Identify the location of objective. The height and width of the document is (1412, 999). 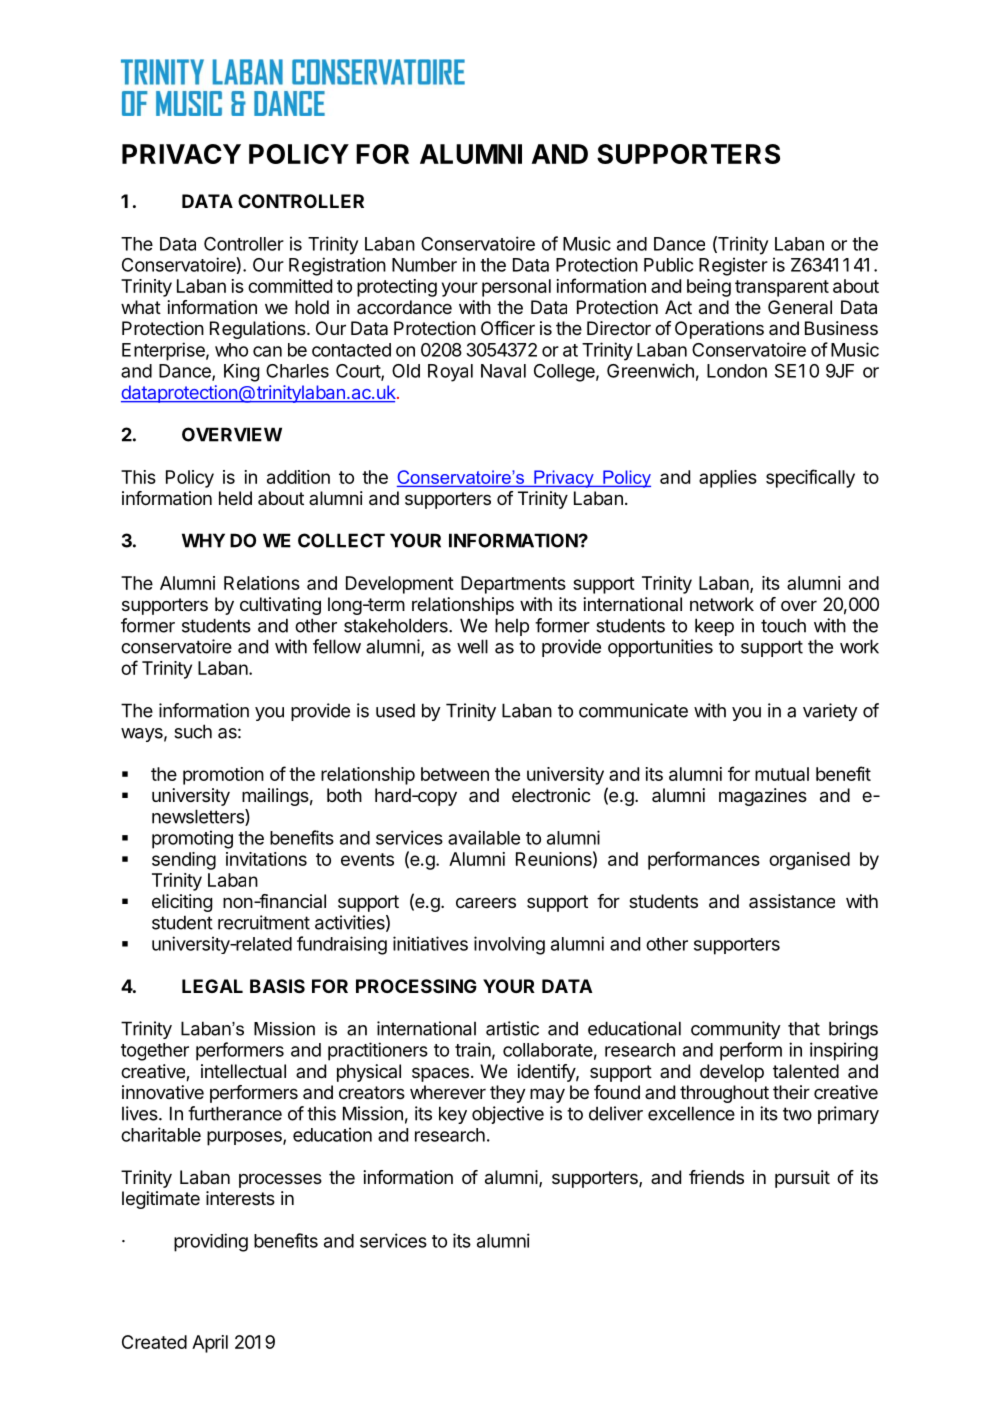
(508, 1115).
